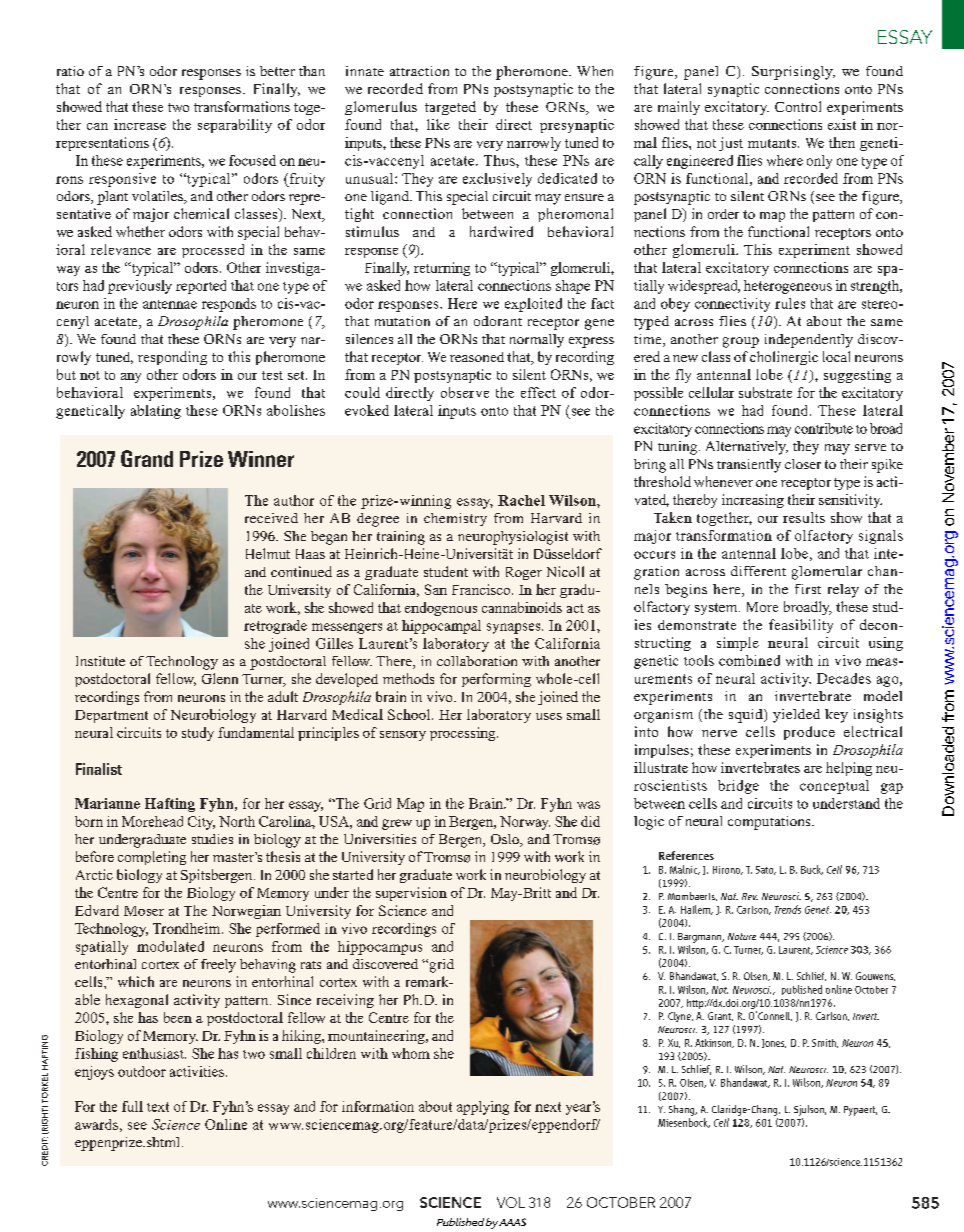 The width and height of the screenshot is (964, 1232). Describe the element at coordinates (798, 106) in the screenshot. I see `Control` at that location.
